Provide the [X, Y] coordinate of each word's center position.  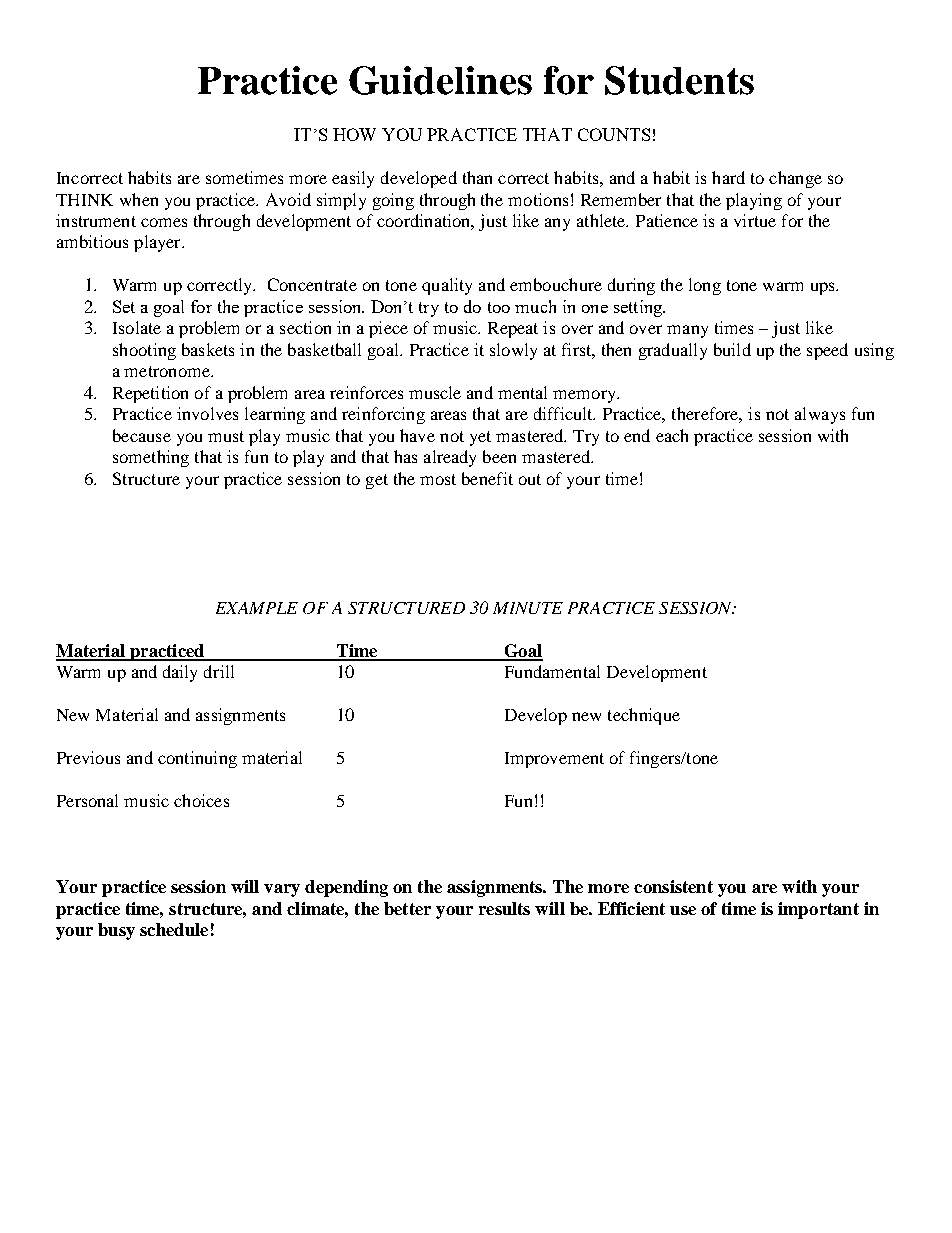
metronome [168, 371]
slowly [513, 351]
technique [644, 716]
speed [827, 351]
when [139, 199]
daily [180, 673]
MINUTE [528, 608]
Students [679, 80]
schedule [174, 929]
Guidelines [440, 80]
